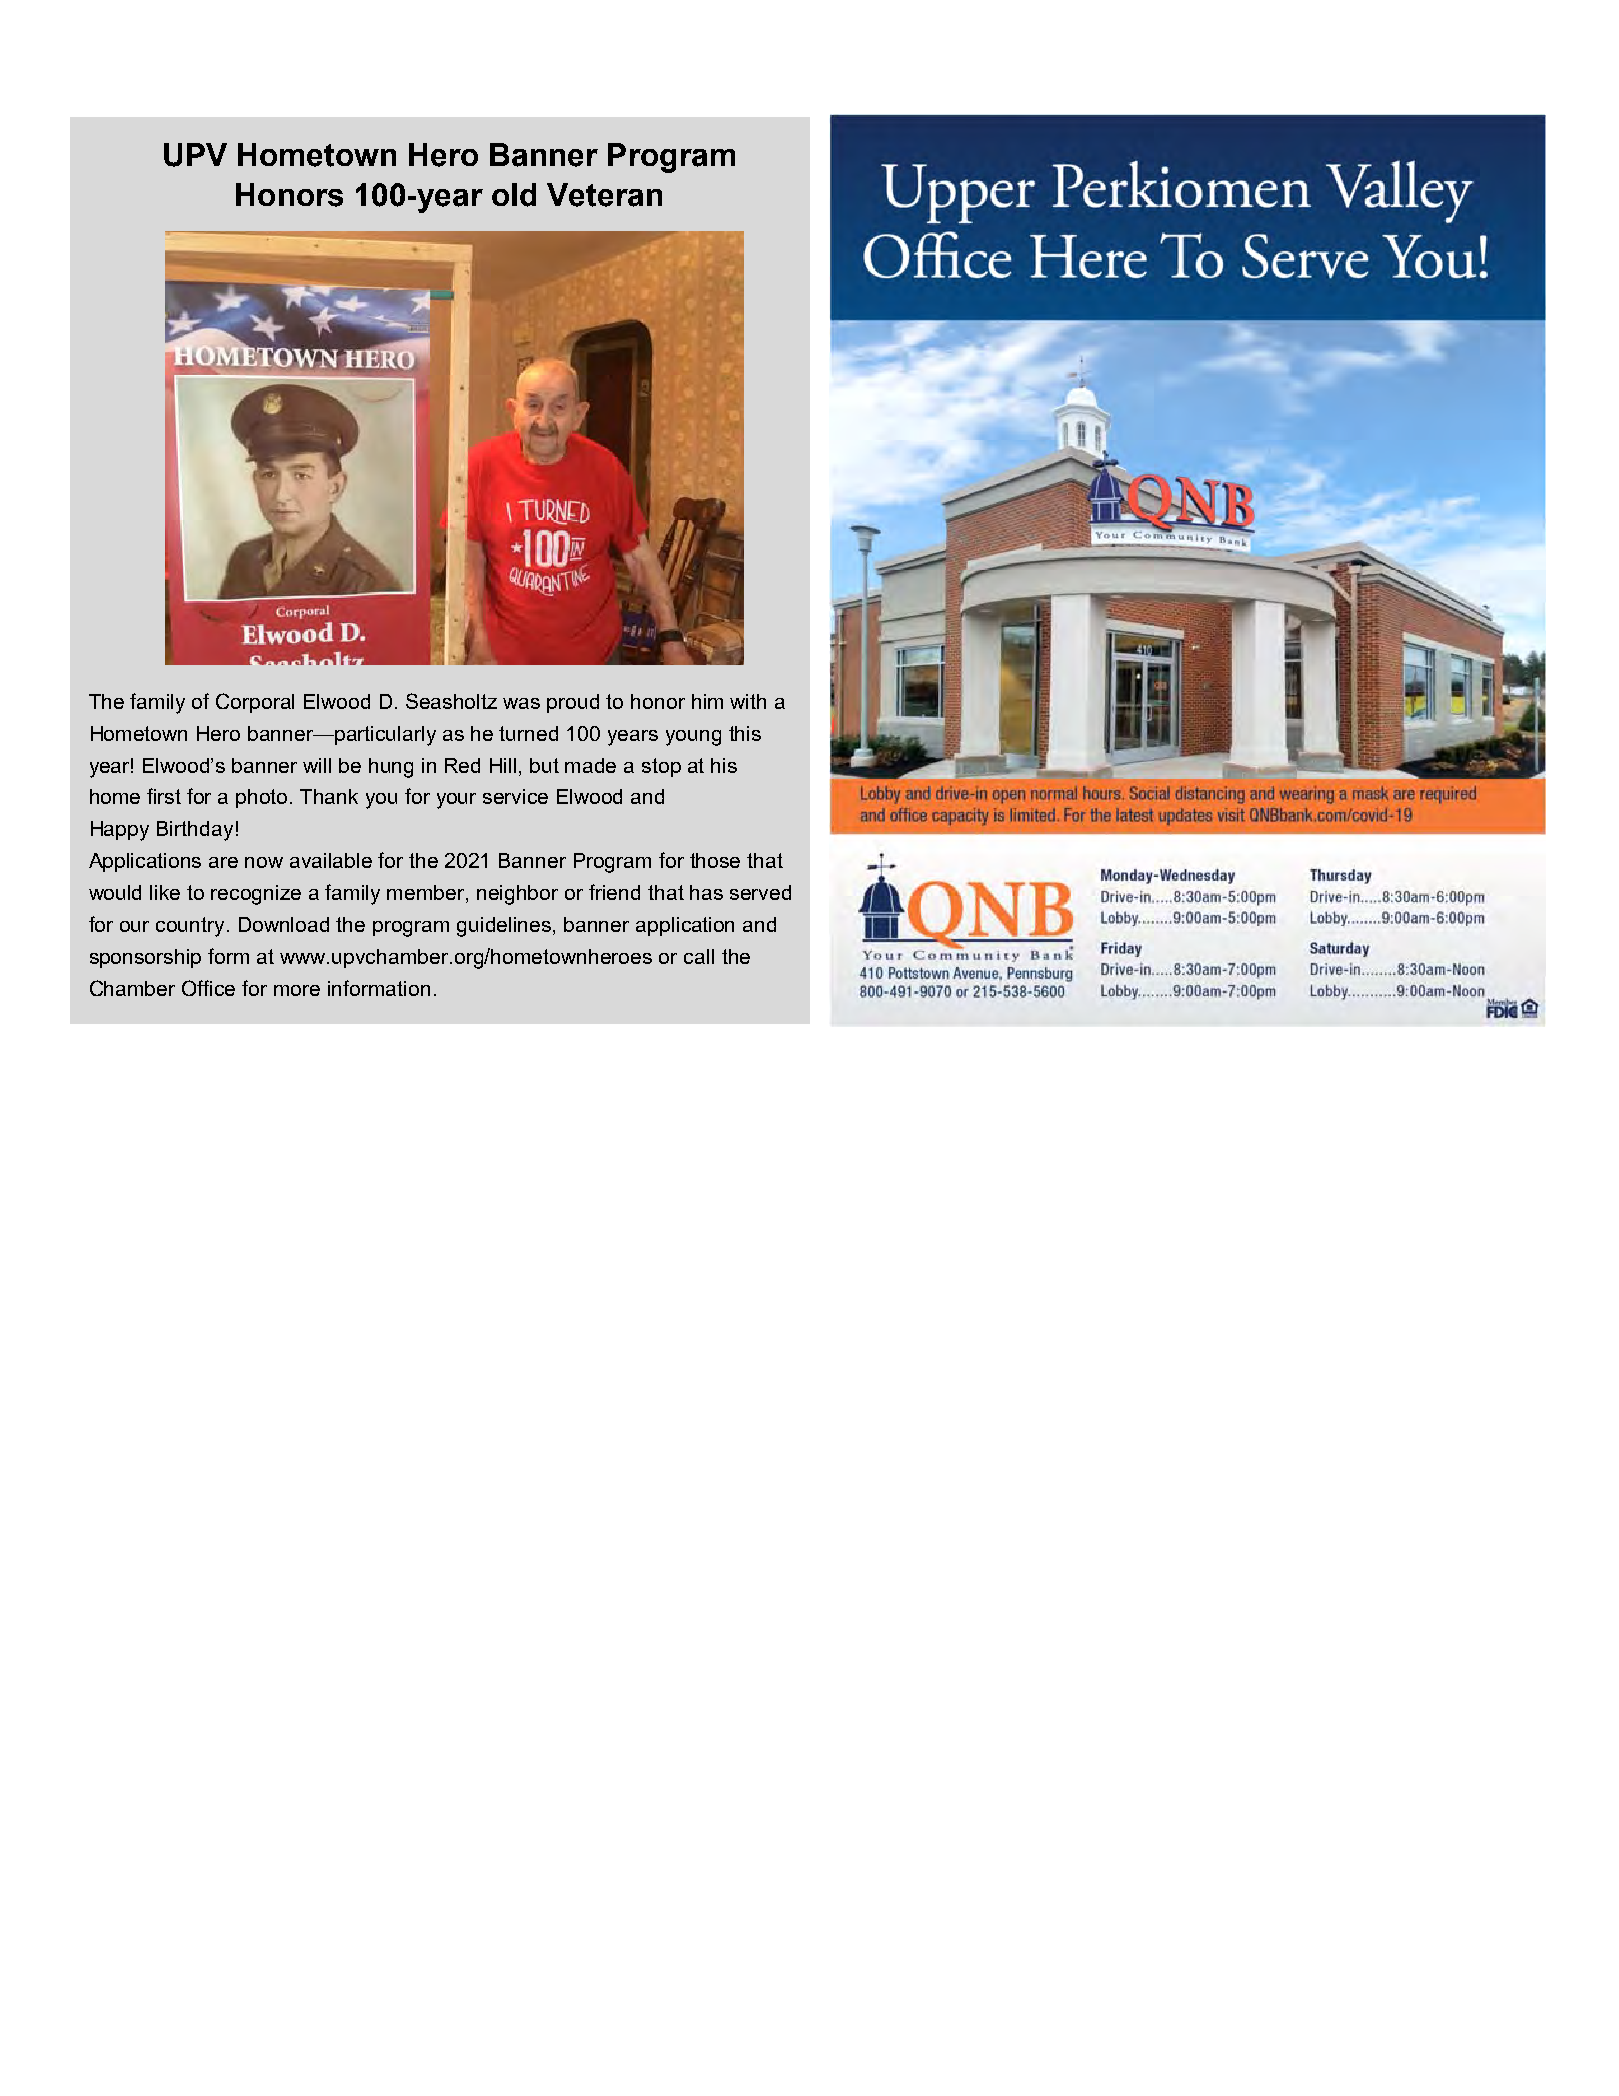 Image resolution: width=1619 pixels, height=2096 pixels. I want to click on call, so click(699, 956).
